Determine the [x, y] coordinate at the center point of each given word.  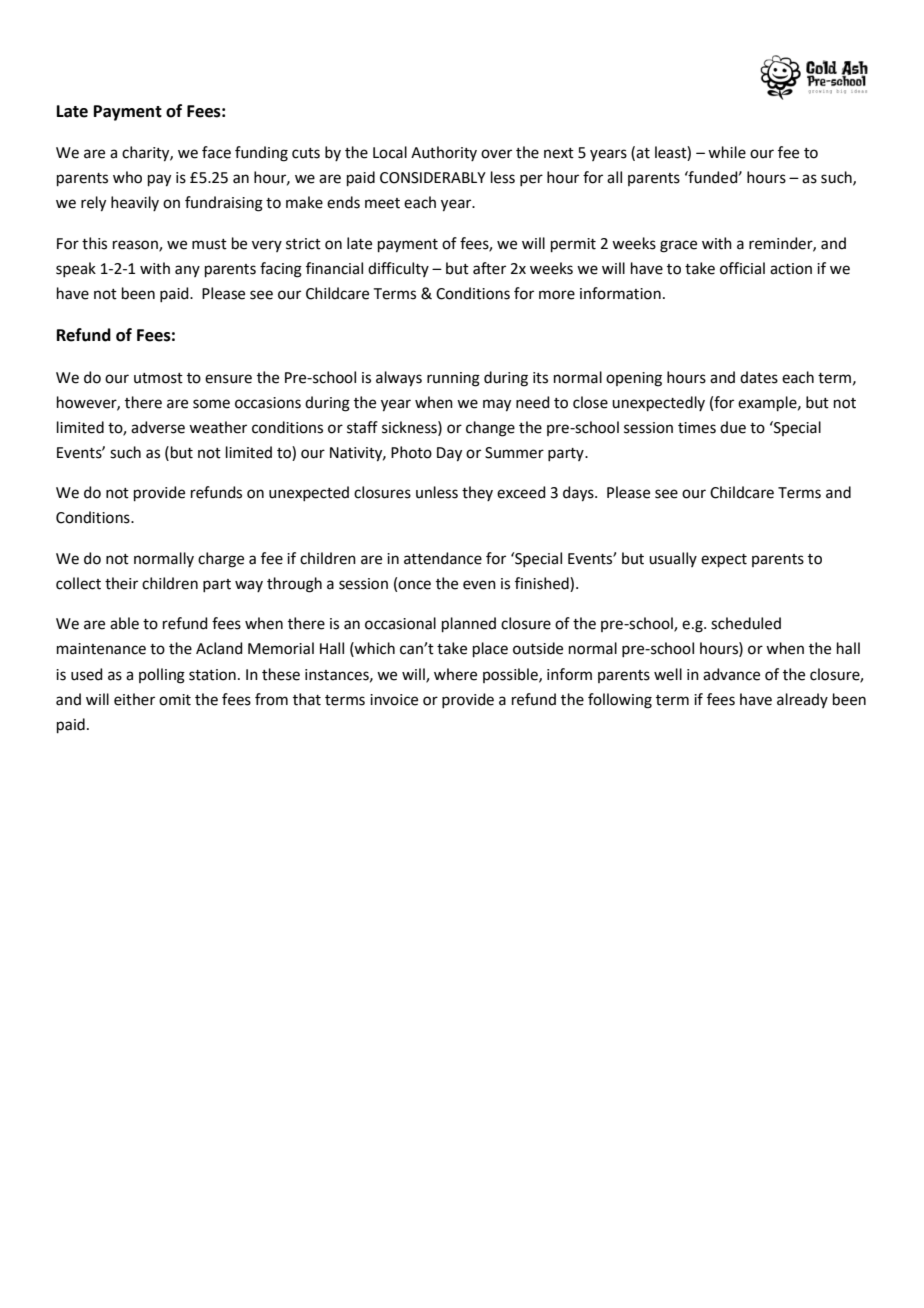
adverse [158, 427]
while [727, 152]
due [733, 427]
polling [162, 676]
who [127, 177]
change [490, 429]
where [455, 674]
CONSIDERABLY [433, 178]
